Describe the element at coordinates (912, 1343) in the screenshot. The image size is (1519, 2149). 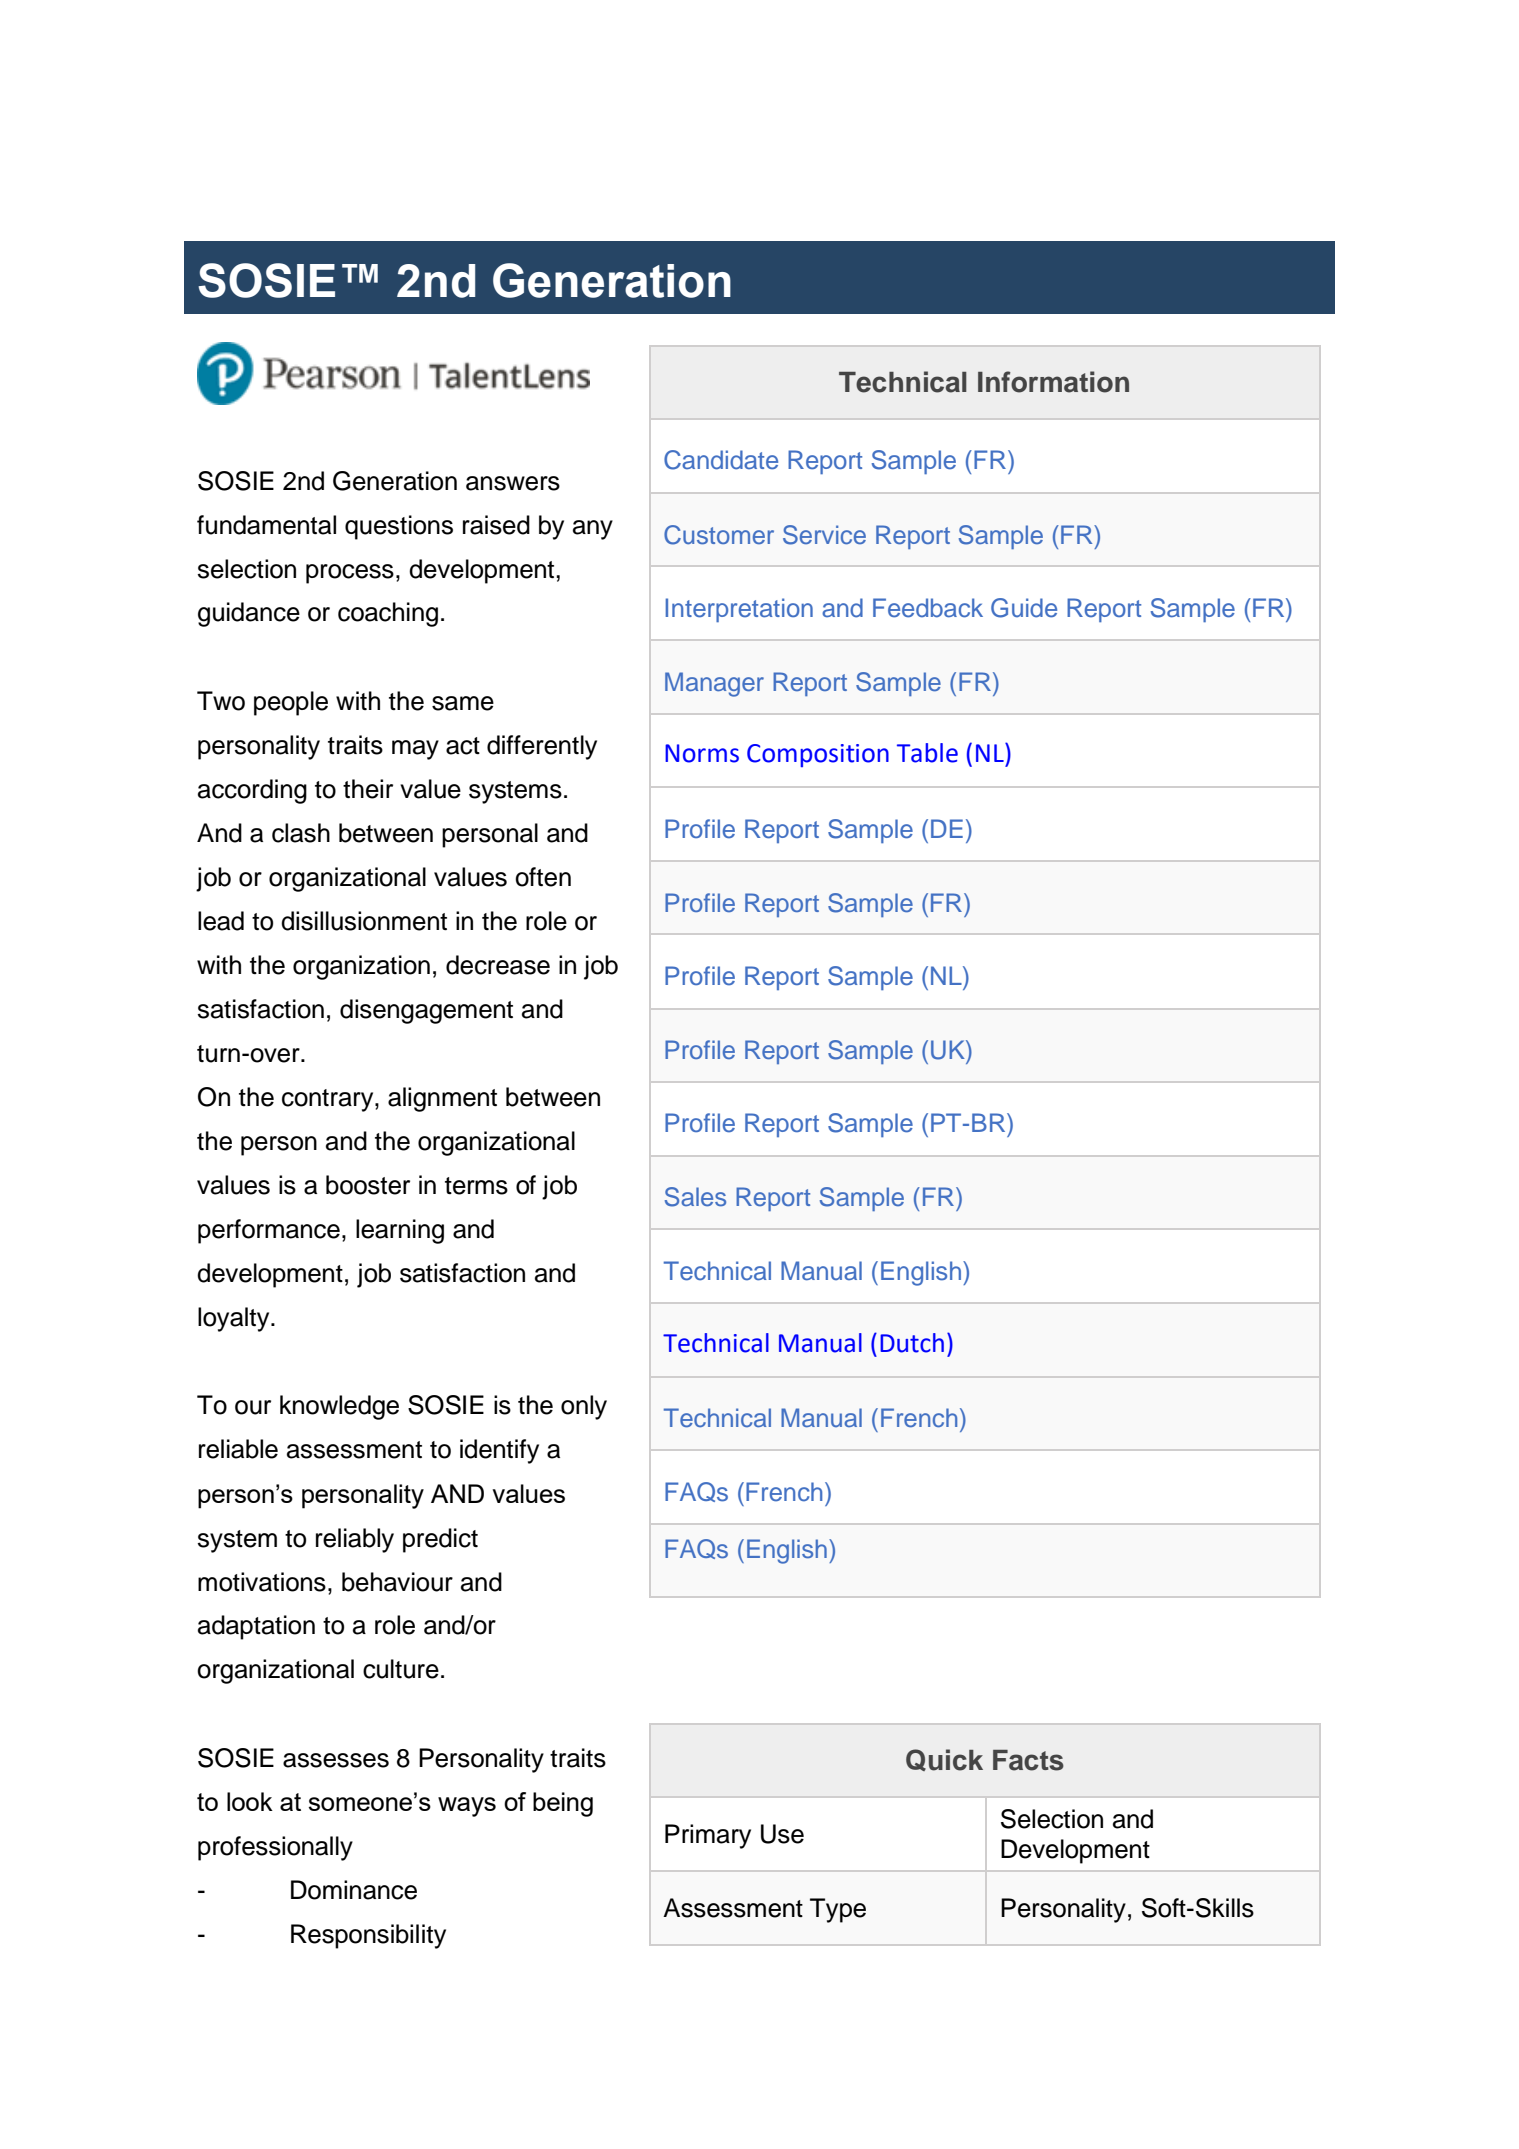
I see `Dutch` at that location.
